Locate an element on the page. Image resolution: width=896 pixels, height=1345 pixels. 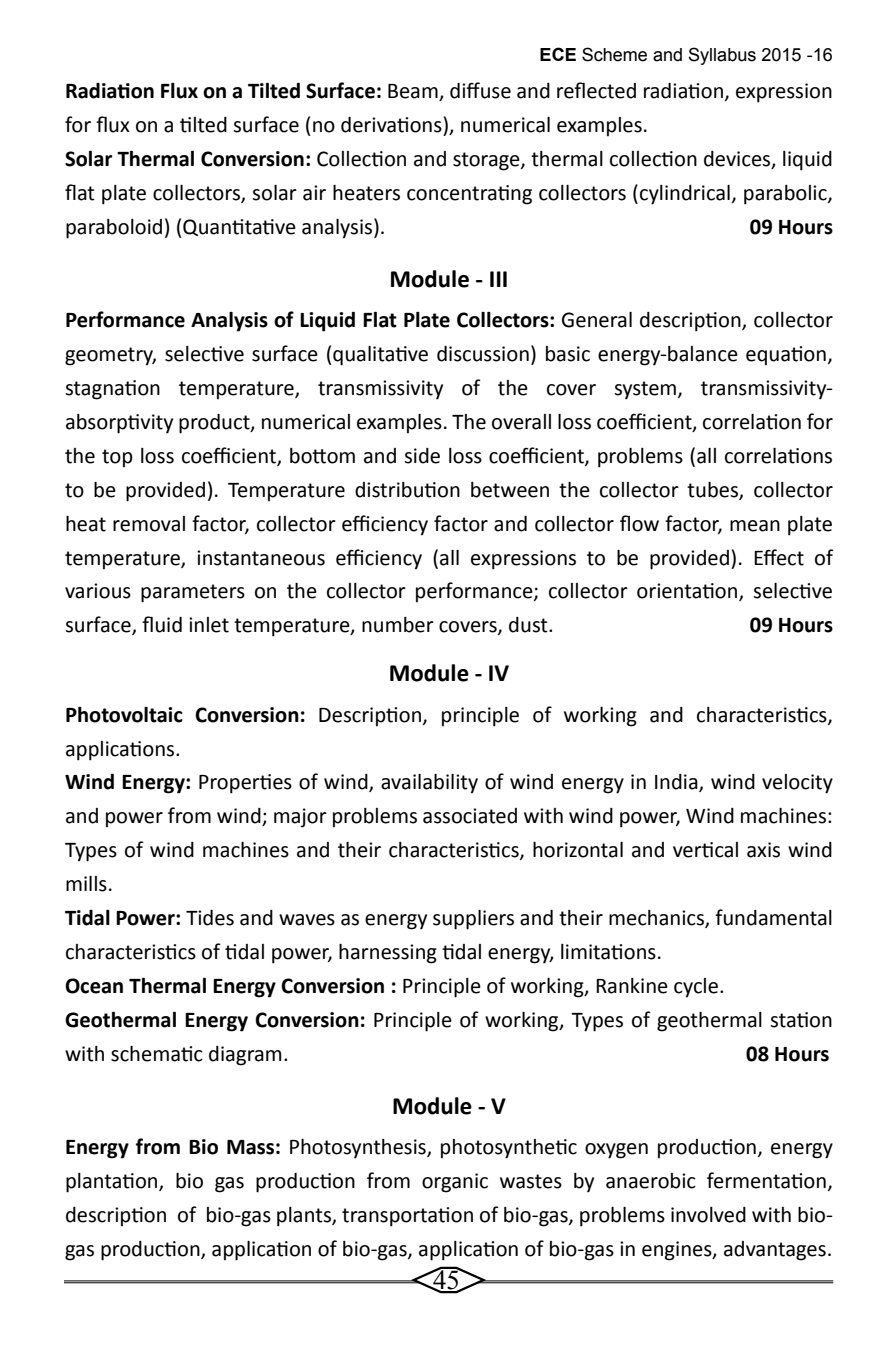
involved is located at coordinates (708, 1215).
